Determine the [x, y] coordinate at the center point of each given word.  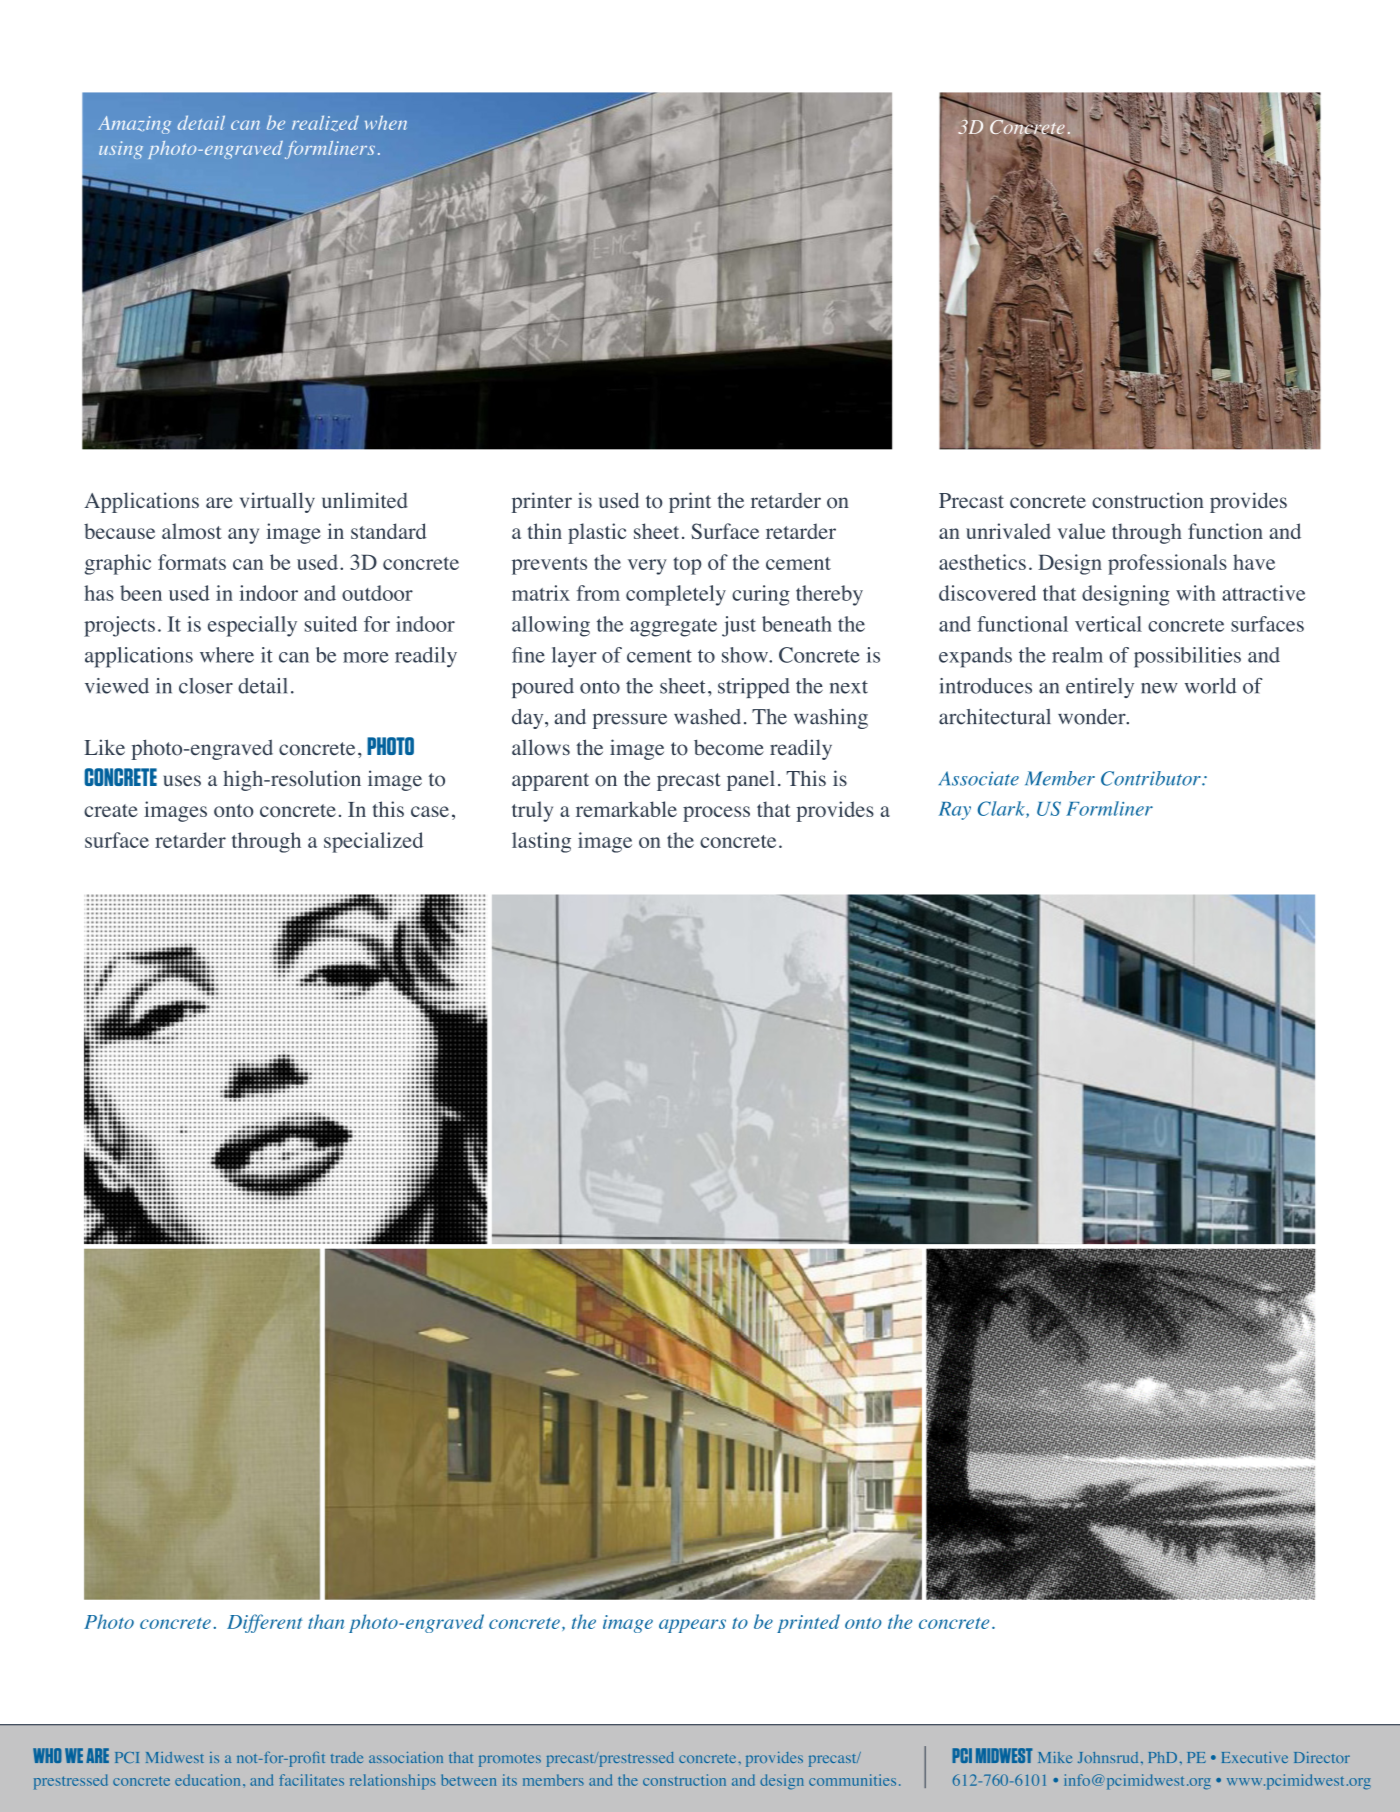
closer [206, 686]
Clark [1002, 809]
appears [692, 1626]
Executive [1255, 1757]
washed [707, 717]
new [1159, 688]
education [207, 1780]
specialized [373, 842]
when [386, 122]
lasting [541, 842]
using [121, 150]
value [1081, 531]
